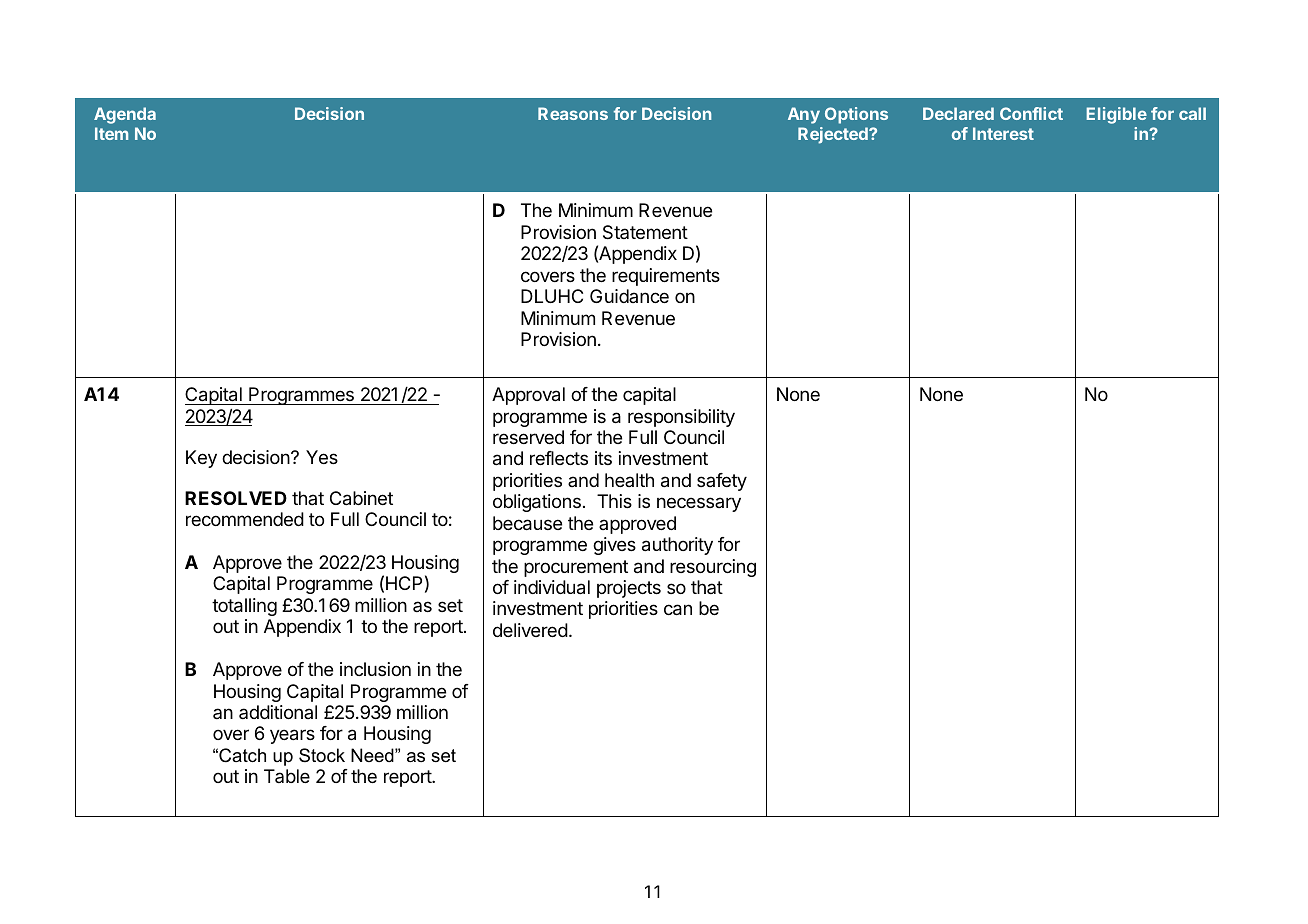 This screenshot has width=1308, height=924. Describe the element at coordinates (528, 396) in the screenshot. I see `Approval` at that location.
